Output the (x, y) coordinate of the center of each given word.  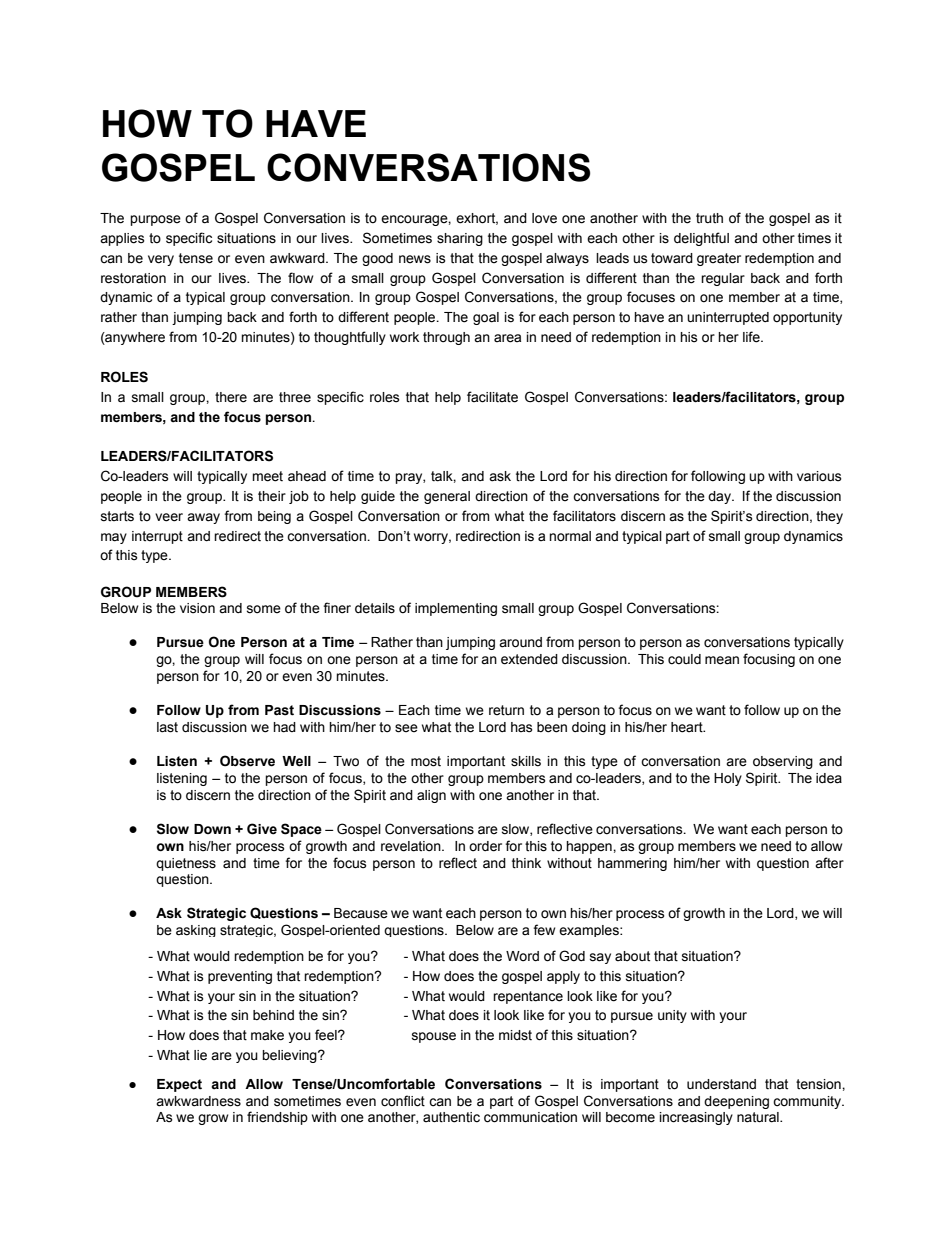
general (447, 497)
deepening (736, 1102)
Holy (728, 779)
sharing (460, 239)
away (203, 518)
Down (212, 829)
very (161, 260)
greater (719, 259)
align (431, 796)
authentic (451, 1117)
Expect (179, 1085)
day (720, 497)
